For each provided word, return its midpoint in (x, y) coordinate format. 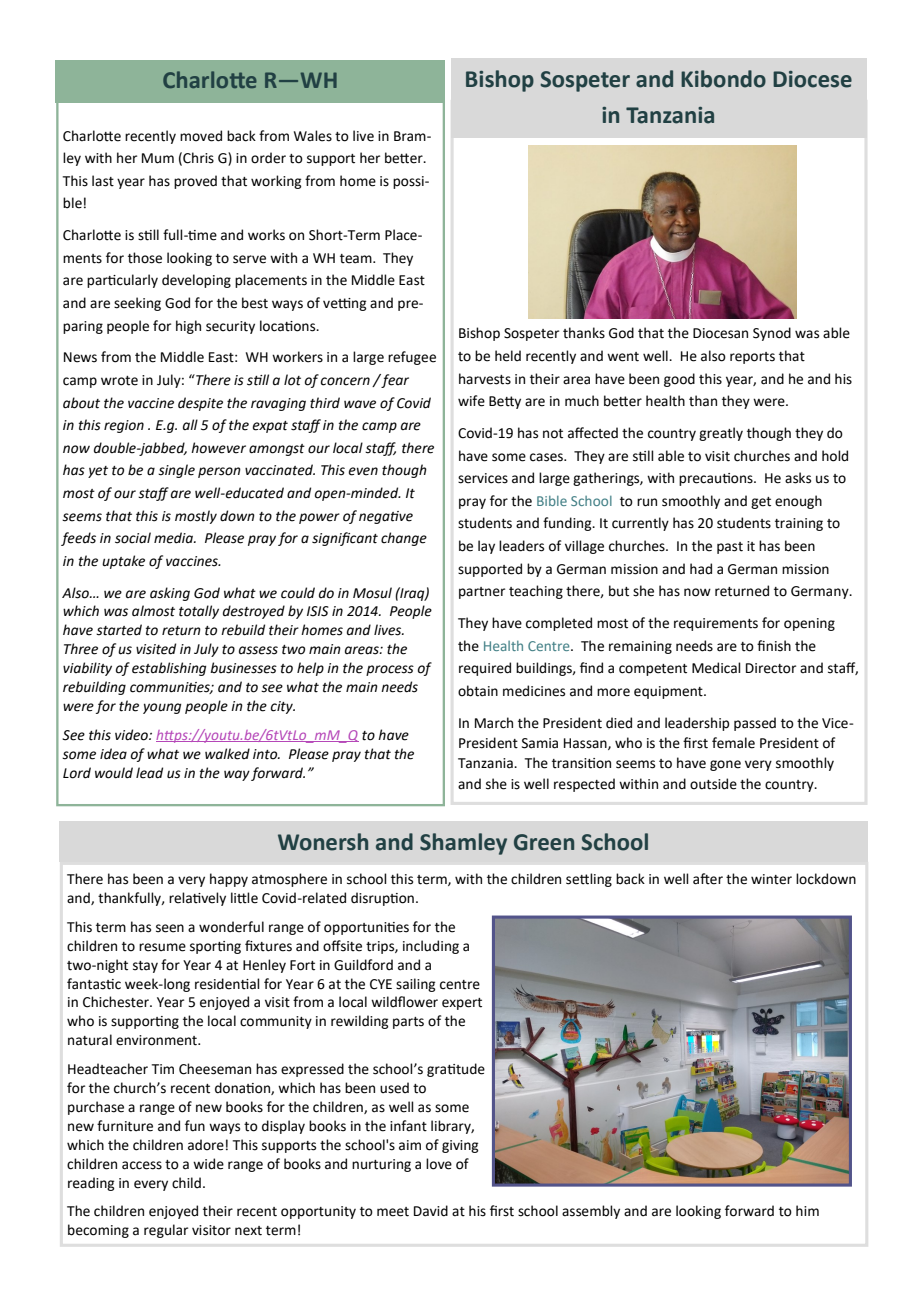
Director (771, 668)
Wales (313, 136)
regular (166, 1231)
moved (201, 136)
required (485, 669)
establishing (169, 669)
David (431, 1211)
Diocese (812, 79)
